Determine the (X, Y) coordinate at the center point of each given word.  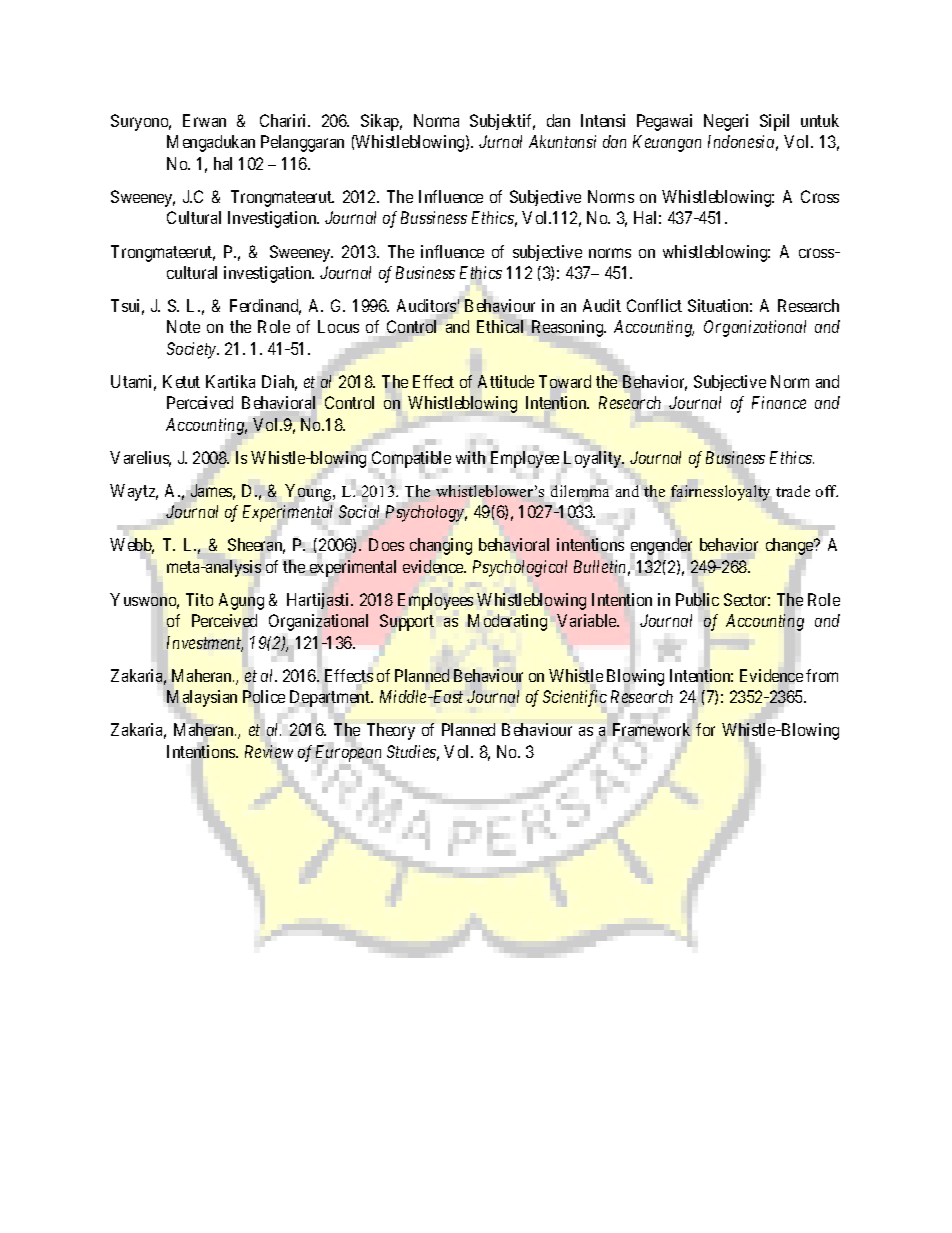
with (471, 457)
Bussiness (434, 217)
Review (269, 751)
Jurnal (500, 141)
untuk (820, 120)
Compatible (411, 460)
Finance (779, 402)
